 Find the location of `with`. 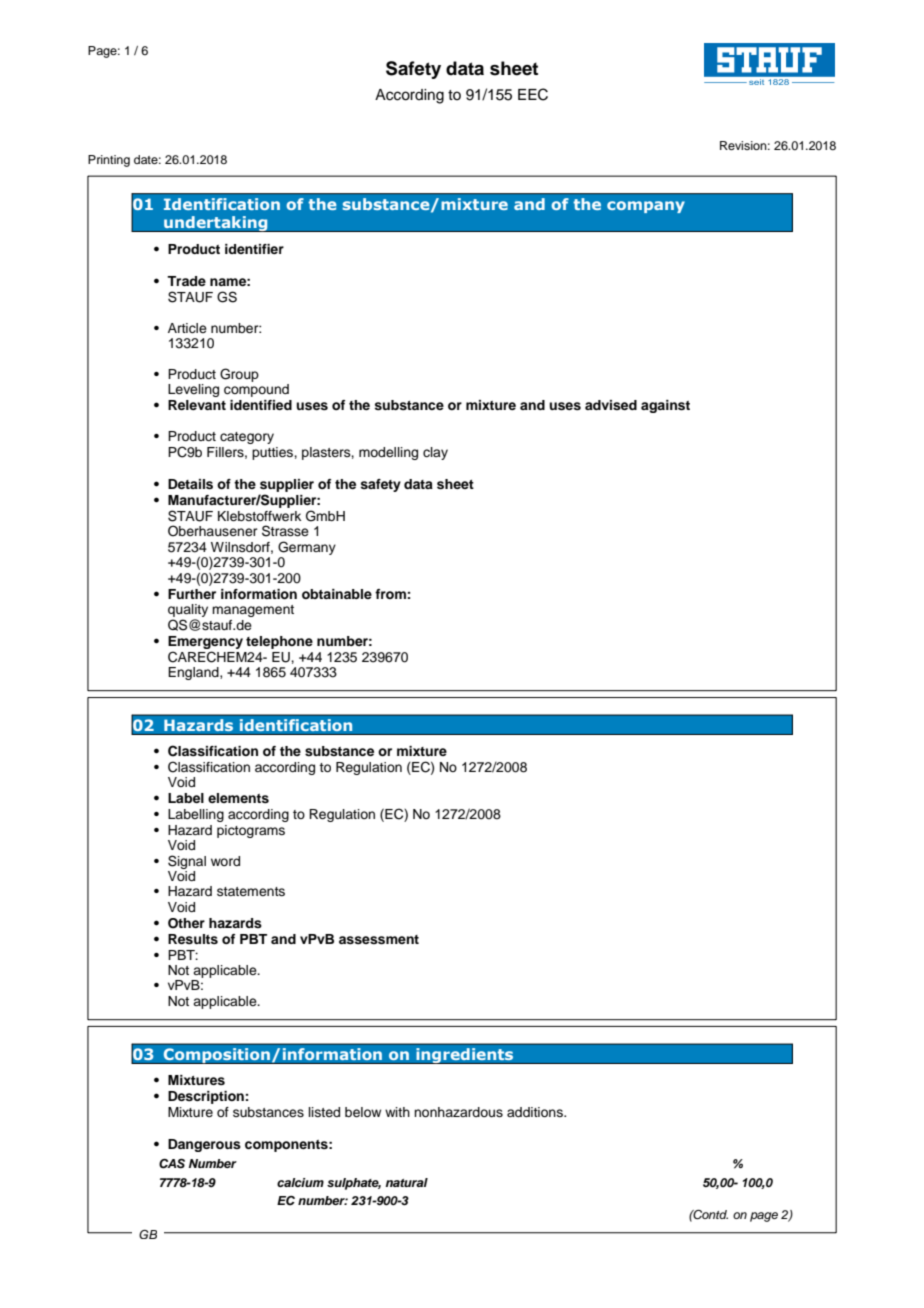

with is located at coordinates (397, 1112).
